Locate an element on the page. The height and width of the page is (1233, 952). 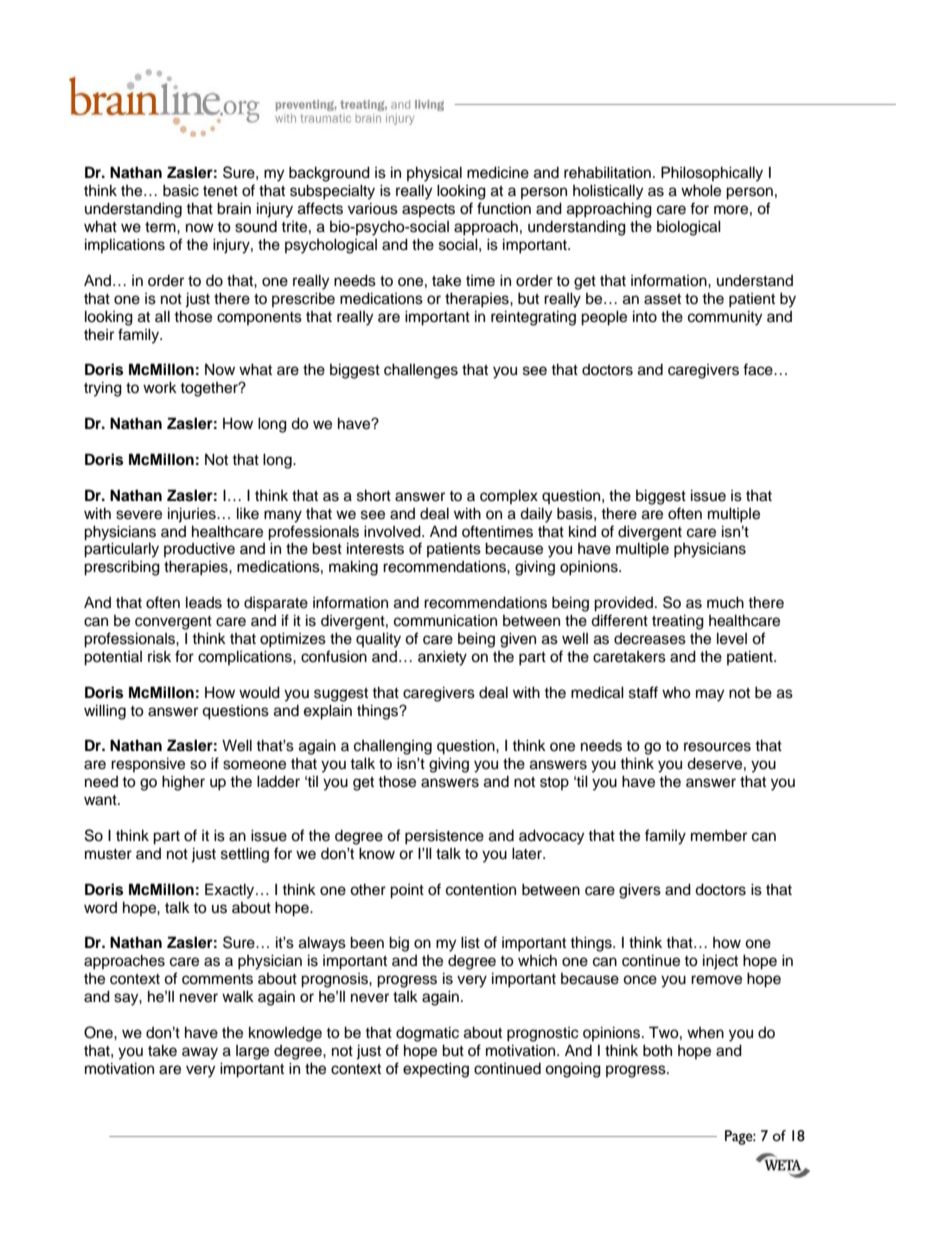
kind is located at coordinates (582, 531).
